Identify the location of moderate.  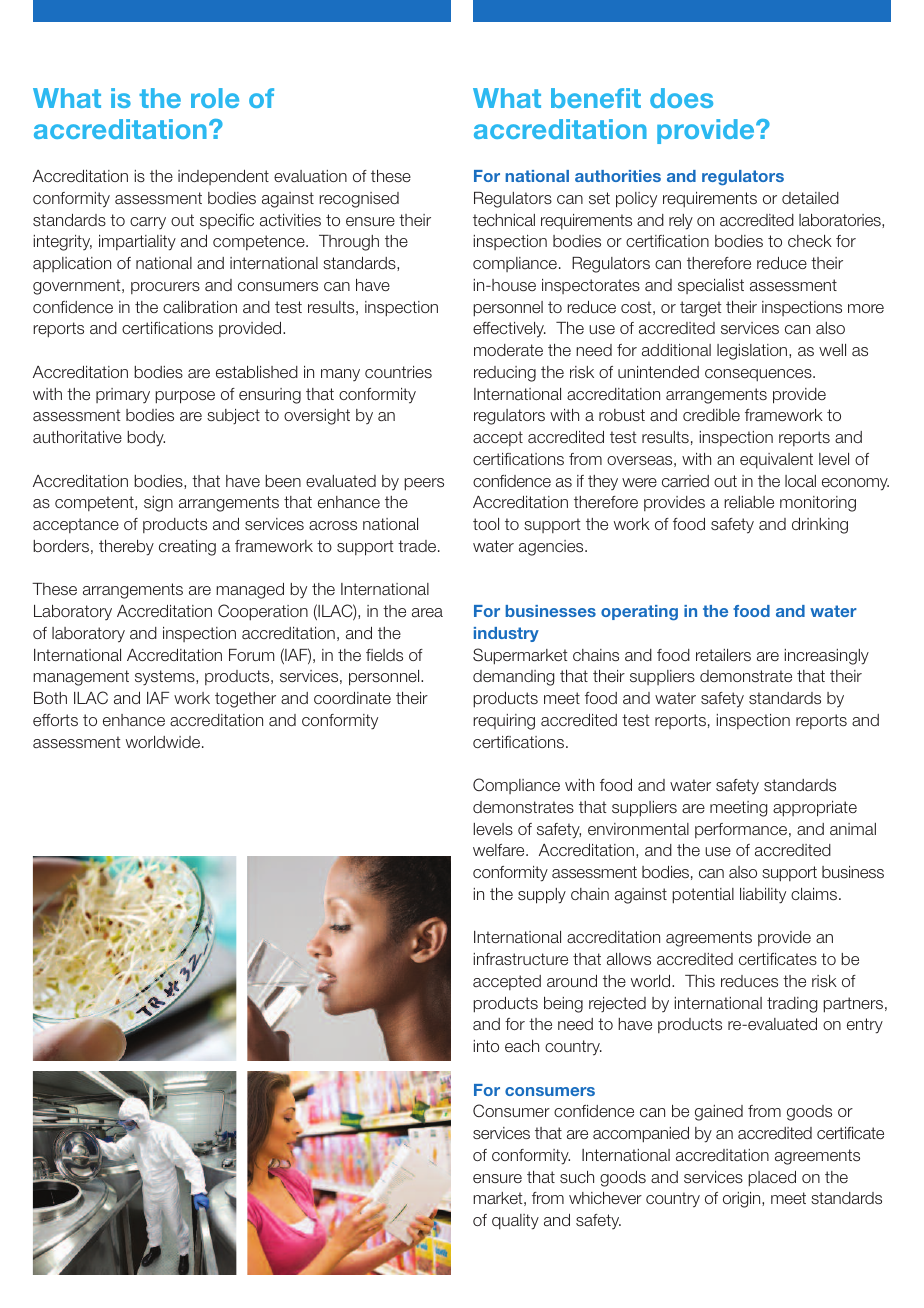
(508, 350).
